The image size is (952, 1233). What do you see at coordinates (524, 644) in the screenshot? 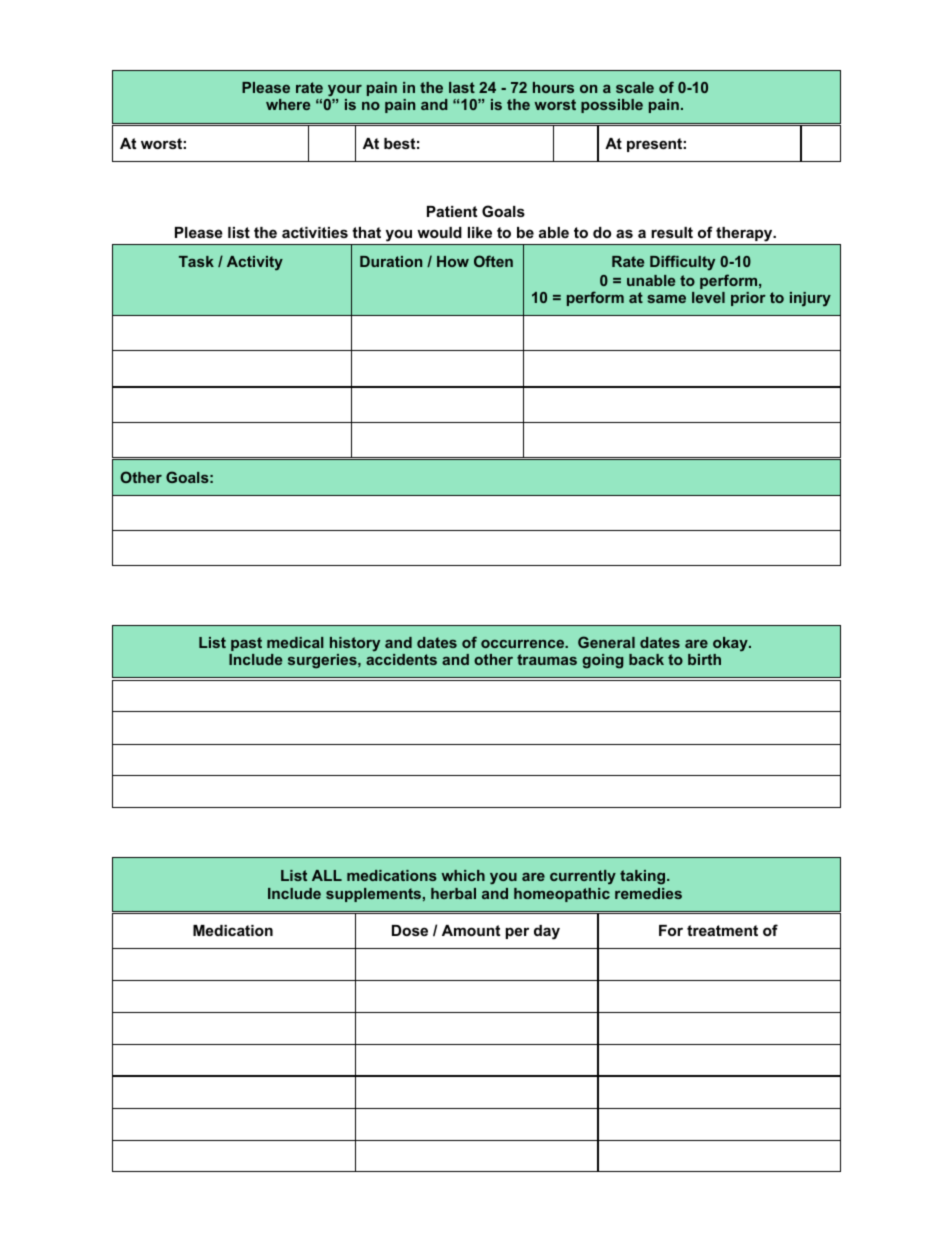
I see `occurrence` at bounding box center [524, 644].
